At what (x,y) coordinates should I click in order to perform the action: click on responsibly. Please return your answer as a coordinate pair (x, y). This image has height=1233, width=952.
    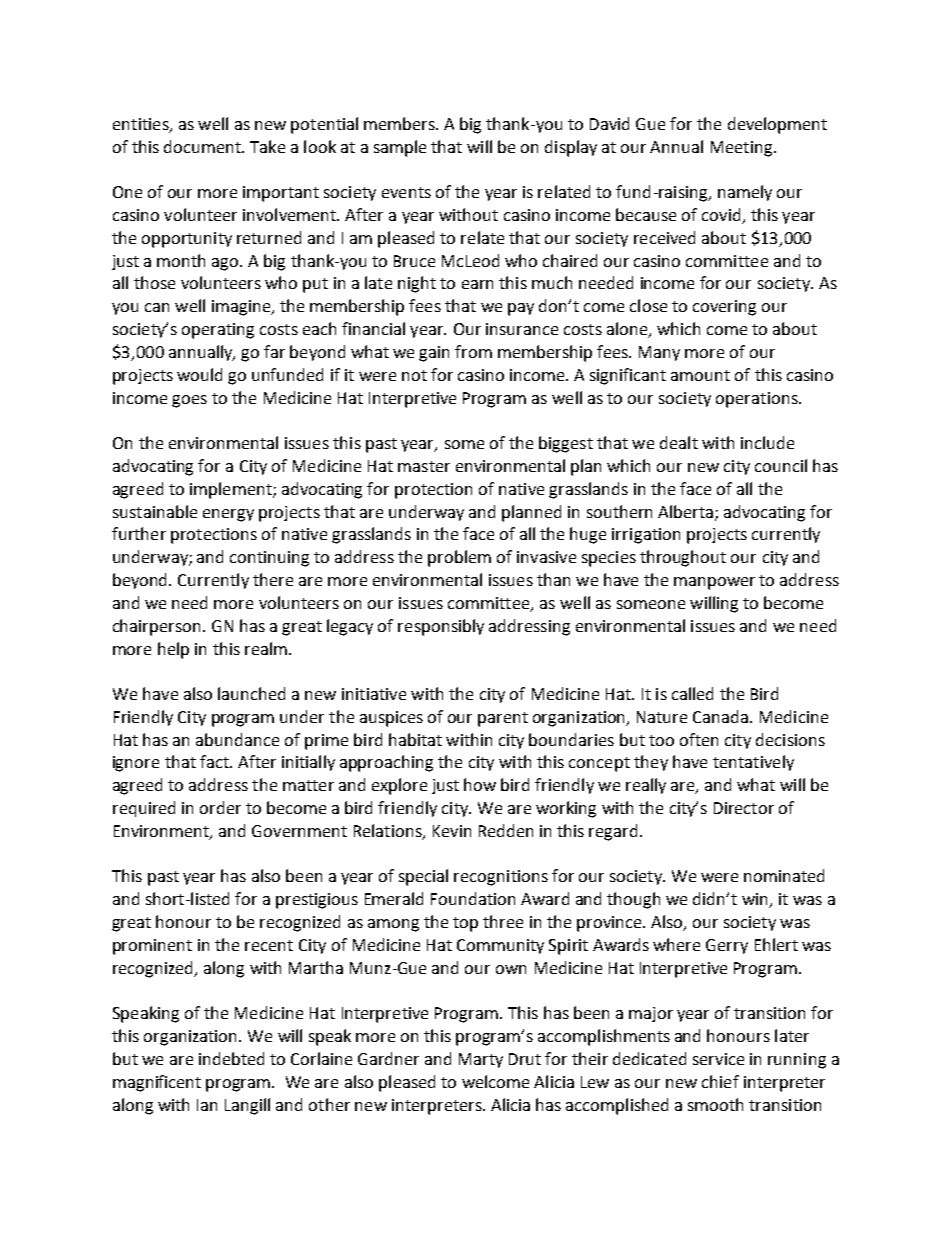
    Looking at the image, I should click on (441, 627).
